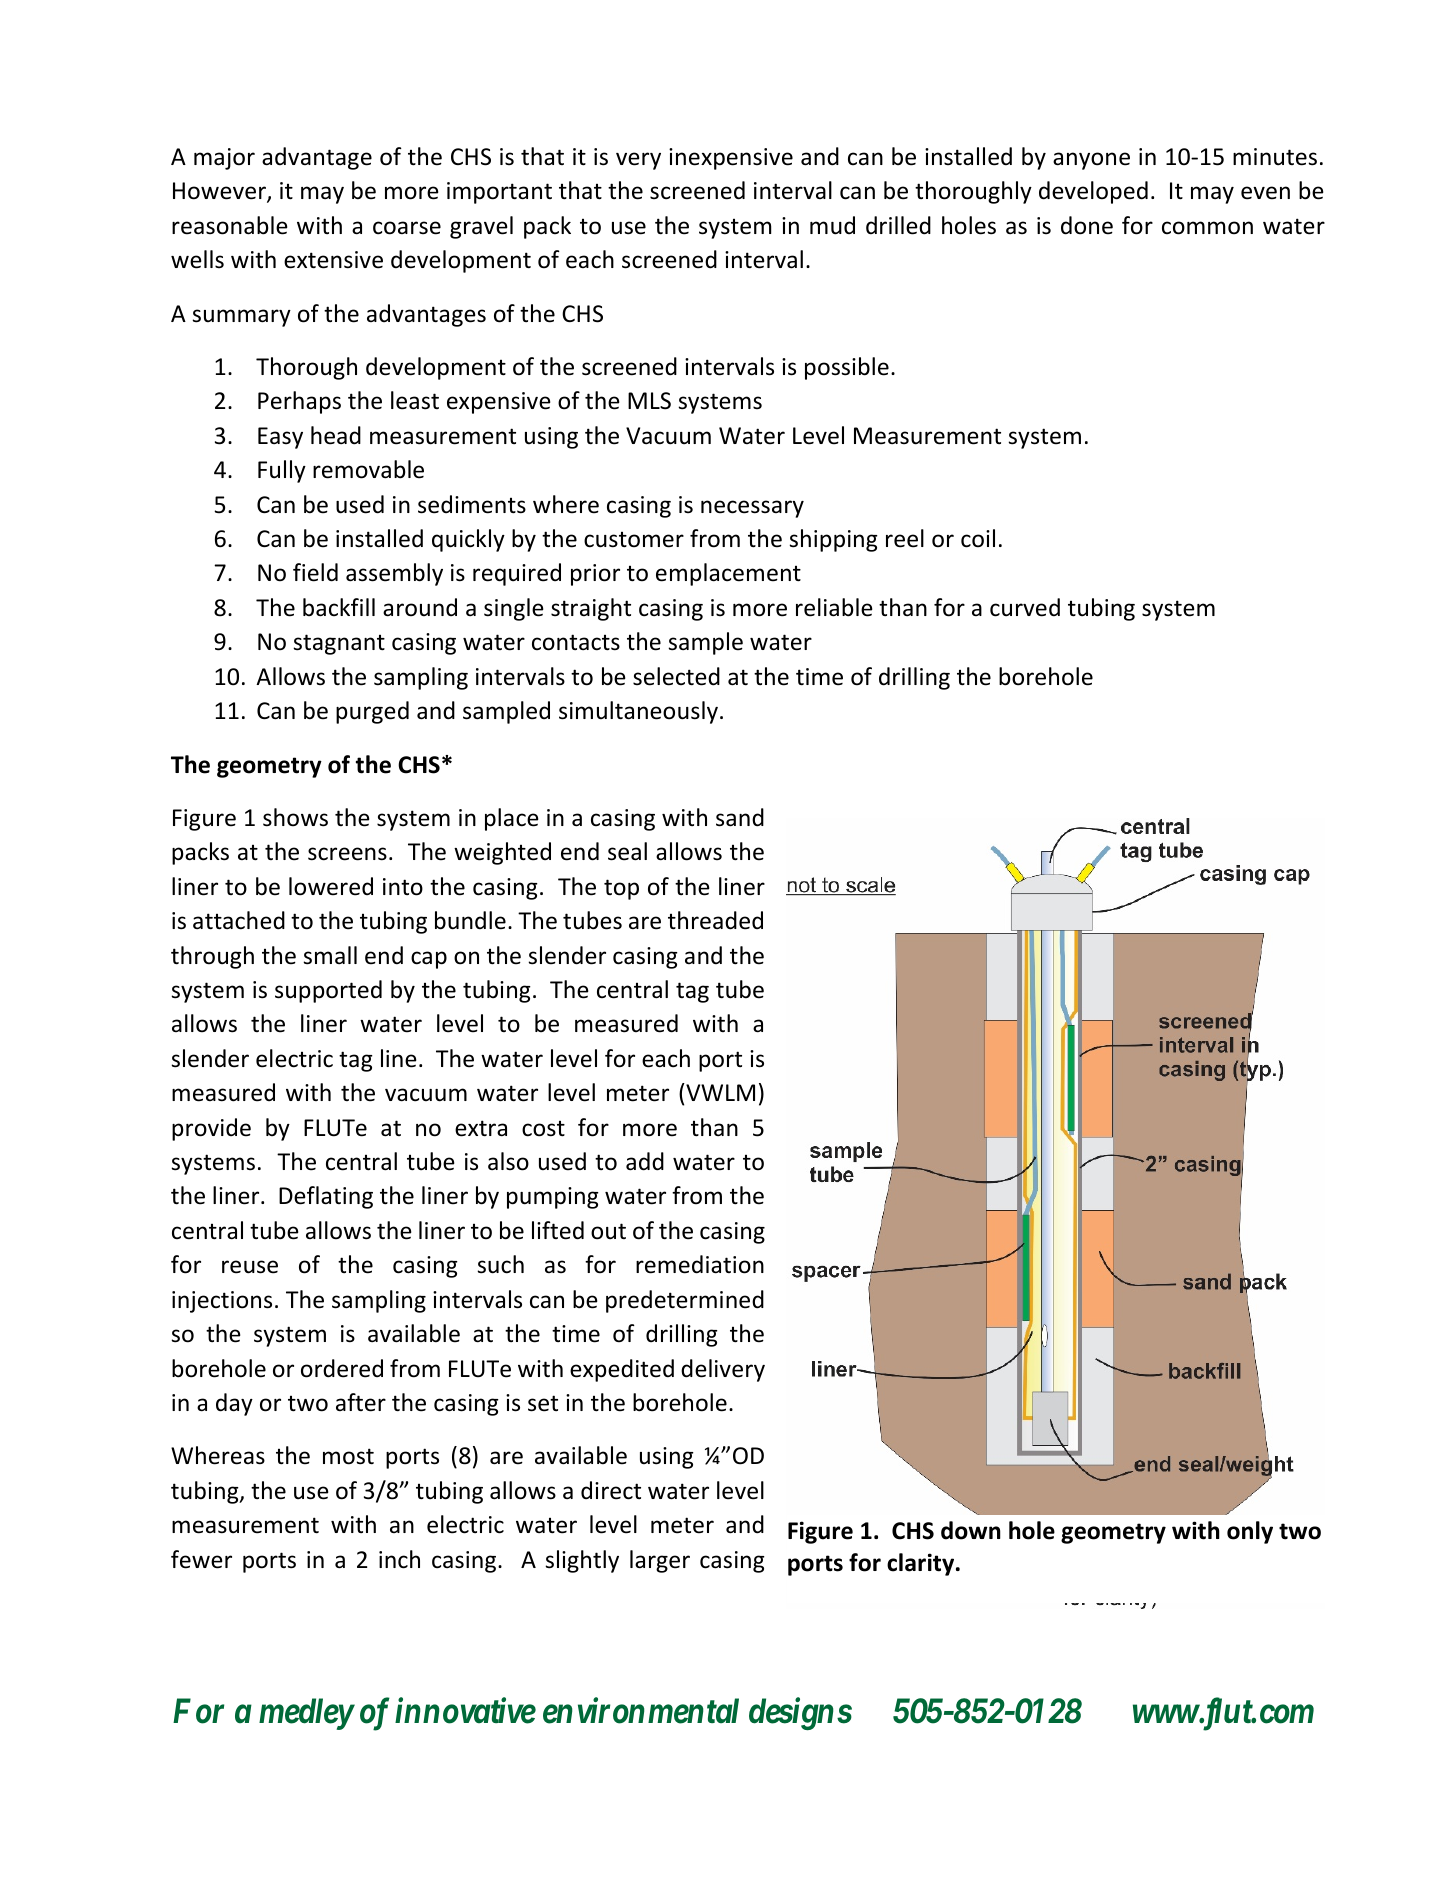  I want to click on extensive, so click(333, 260).
